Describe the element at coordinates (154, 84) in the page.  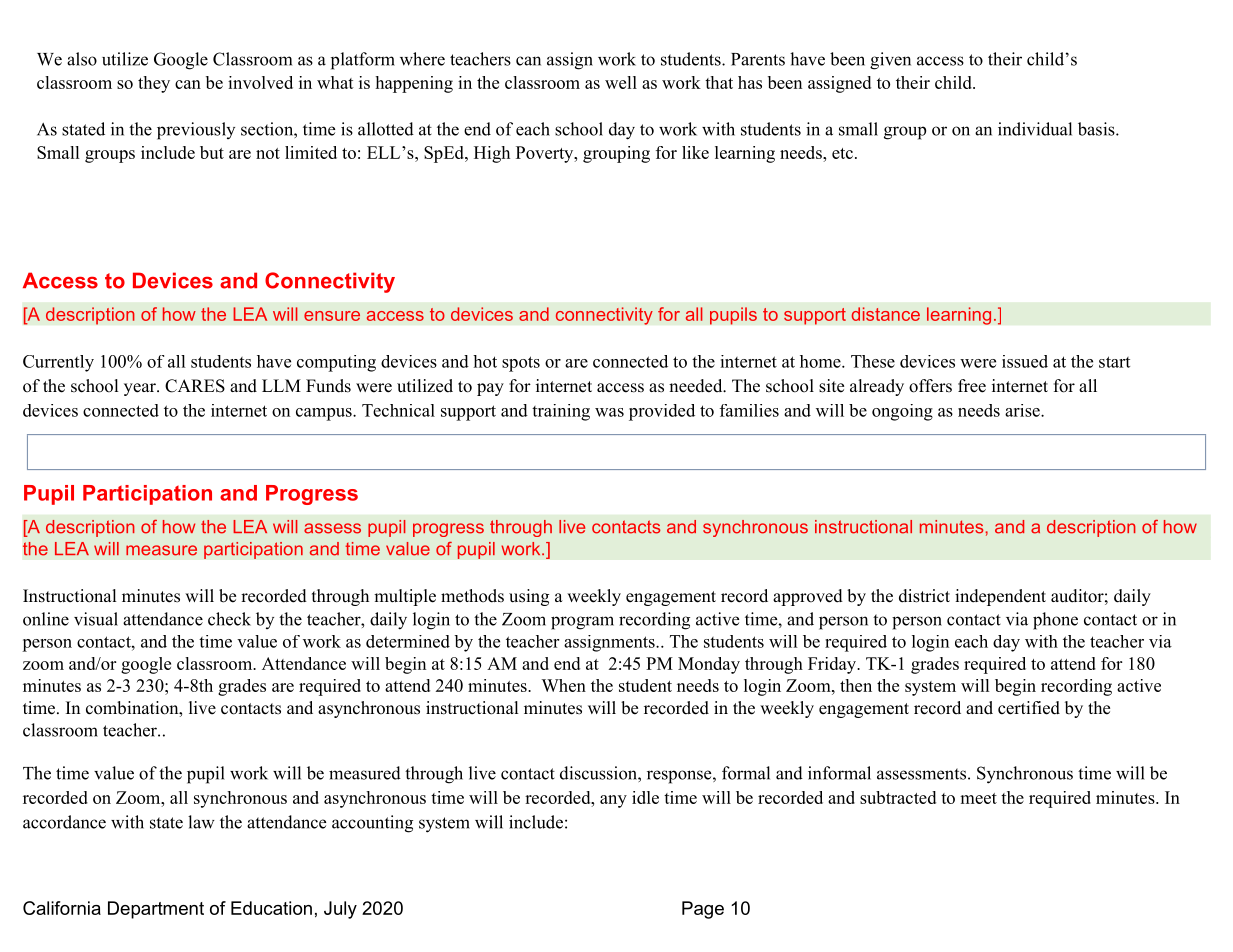
I see `they` at that location.
